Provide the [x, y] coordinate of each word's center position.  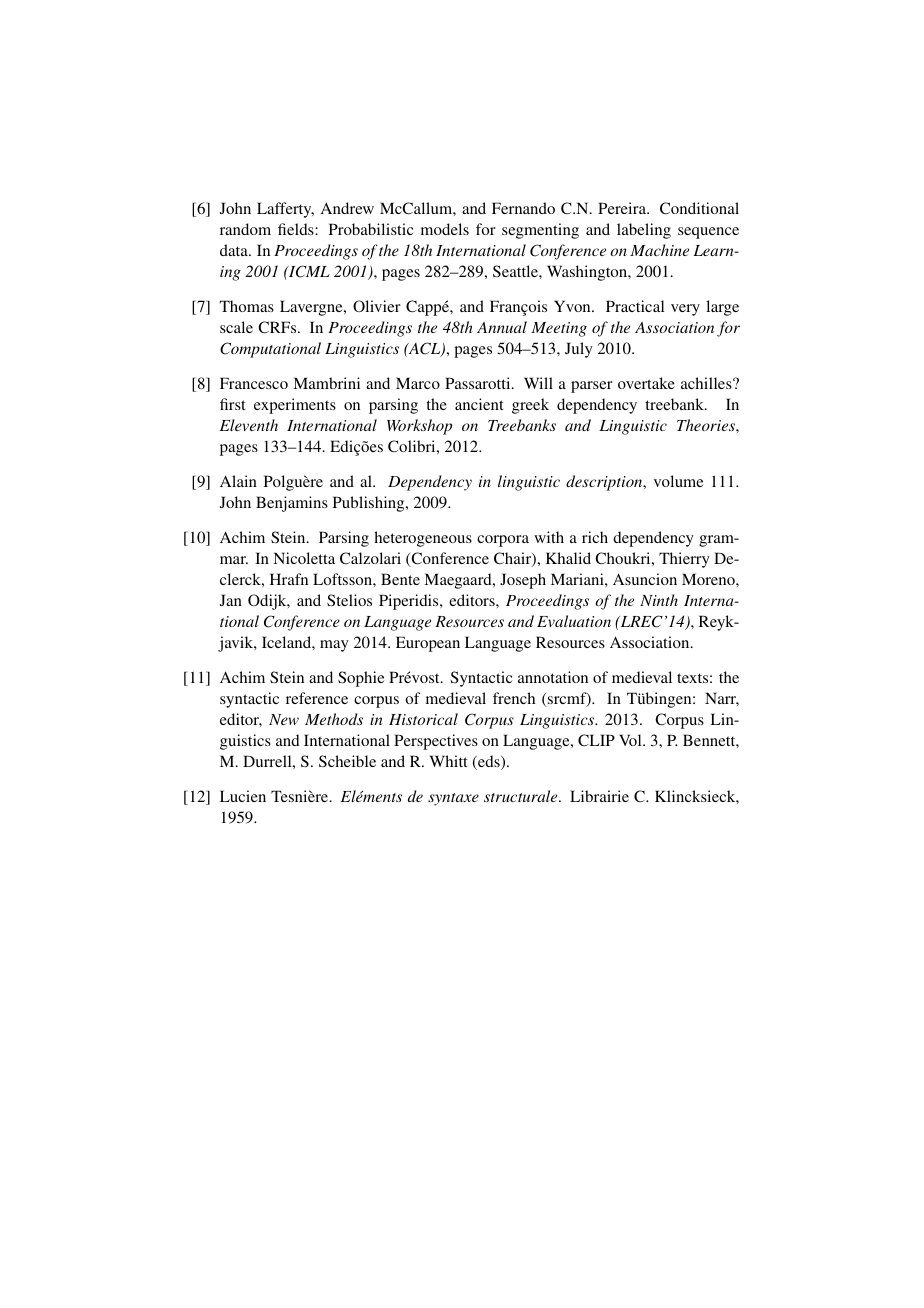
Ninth [659, 600]
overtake [646, 383]
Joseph [523, 581]
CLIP [596, 740]
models [445, 229]
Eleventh [249, 425]
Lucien [243, 796]
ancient [479, 404]
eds [489, 762]
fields [297, 229]
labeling [644, 231]
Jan [231, 600]
